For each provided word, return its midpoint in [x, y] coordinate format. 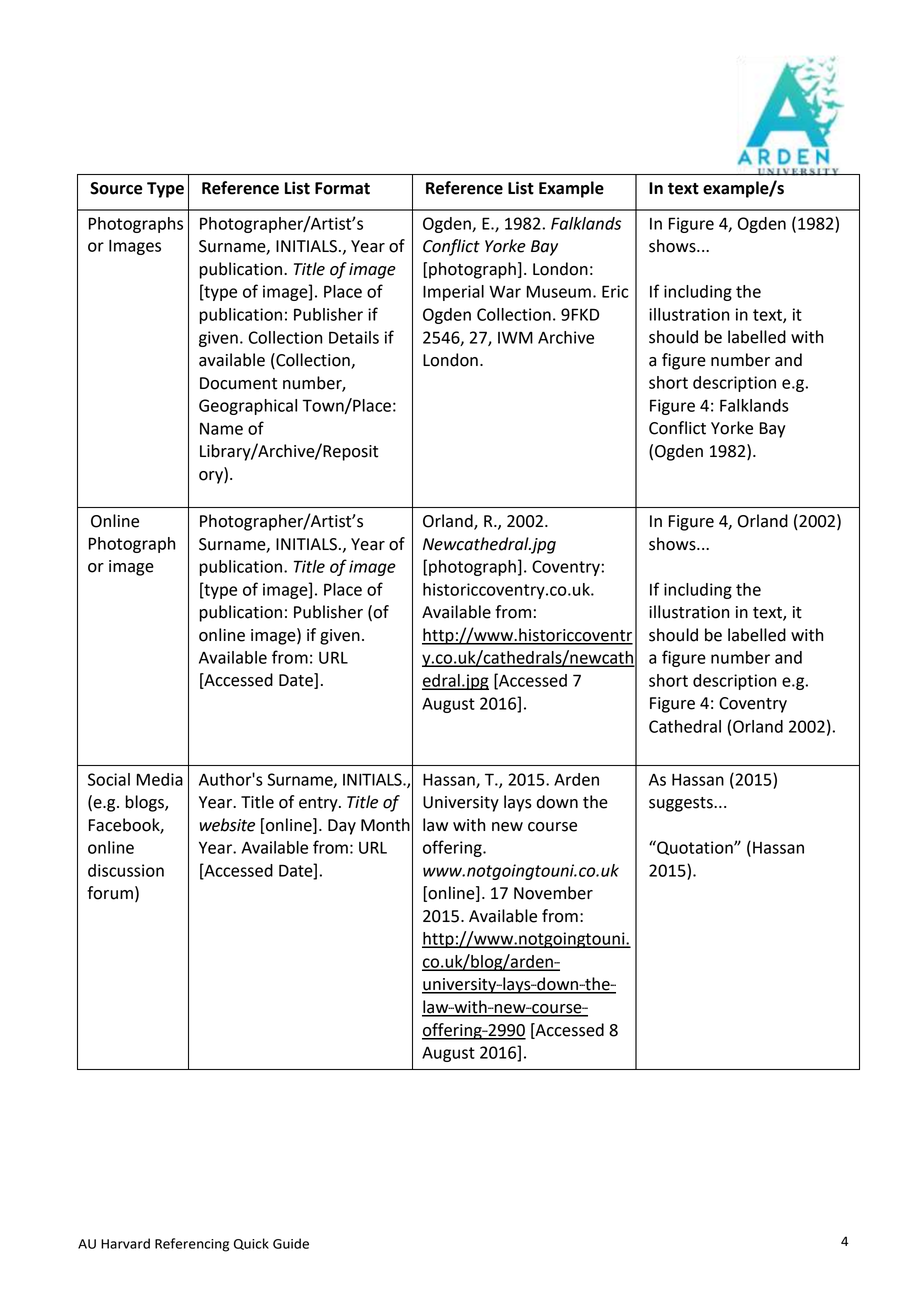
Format [342, 188]
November [553, 893]
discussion [126, 870]
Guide [291, 1243]
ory [212, 477]
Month [385, 825]
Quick [251, 1244]
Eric [615, 291]
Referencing [192, 1245]
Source [116, 188]
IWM [515, 337]
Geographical [248, 407]
